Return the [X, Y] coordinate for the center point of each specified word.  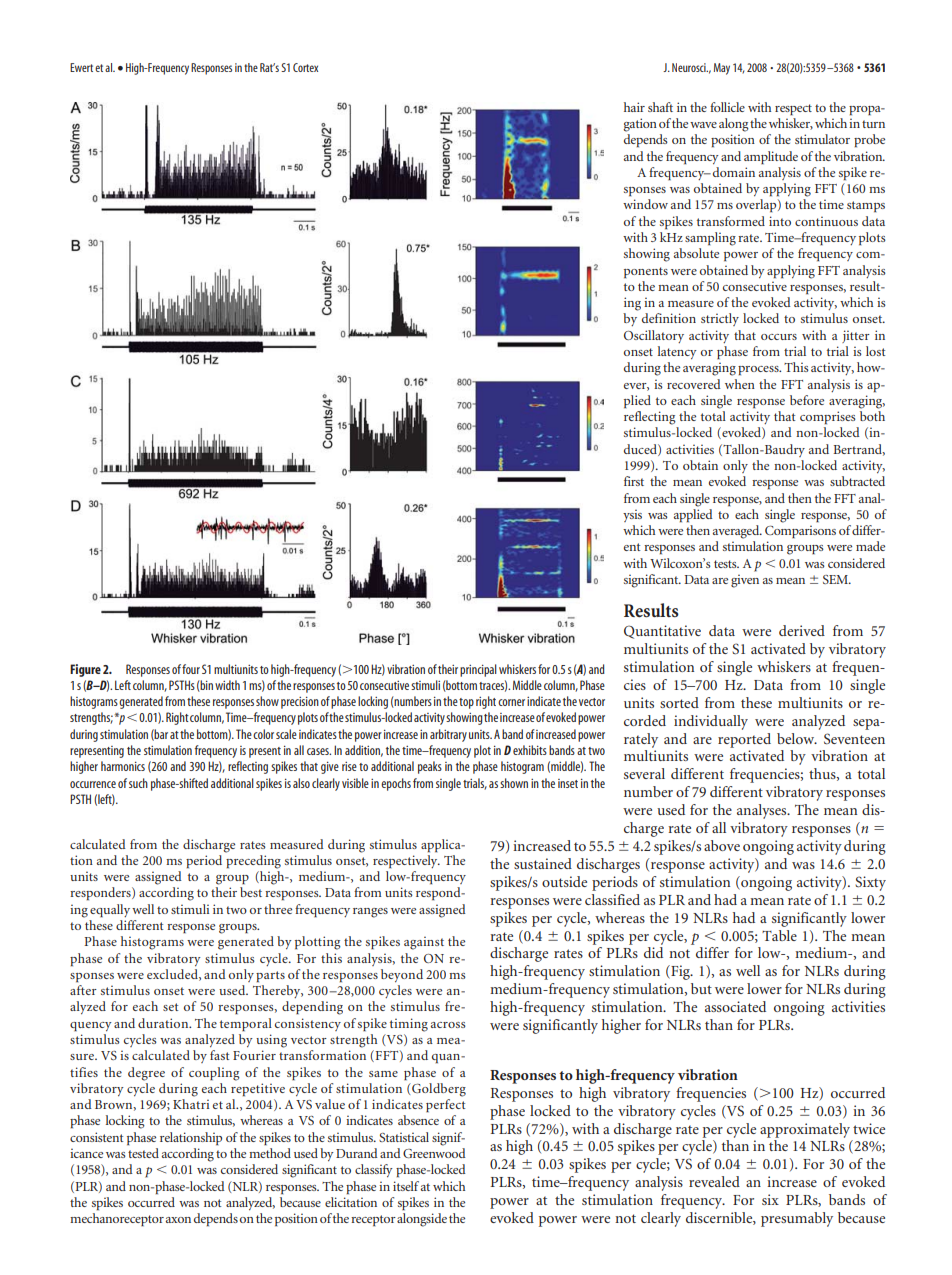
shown [514, 783]
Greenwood [434, 1153]
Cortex [305, 67]
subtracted [857, 481]
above [722, 845]
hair [634, 107]
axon [178, 1220]
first [634, 481]
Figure [85, 670]
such [138, 783]
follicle [727, 107]
